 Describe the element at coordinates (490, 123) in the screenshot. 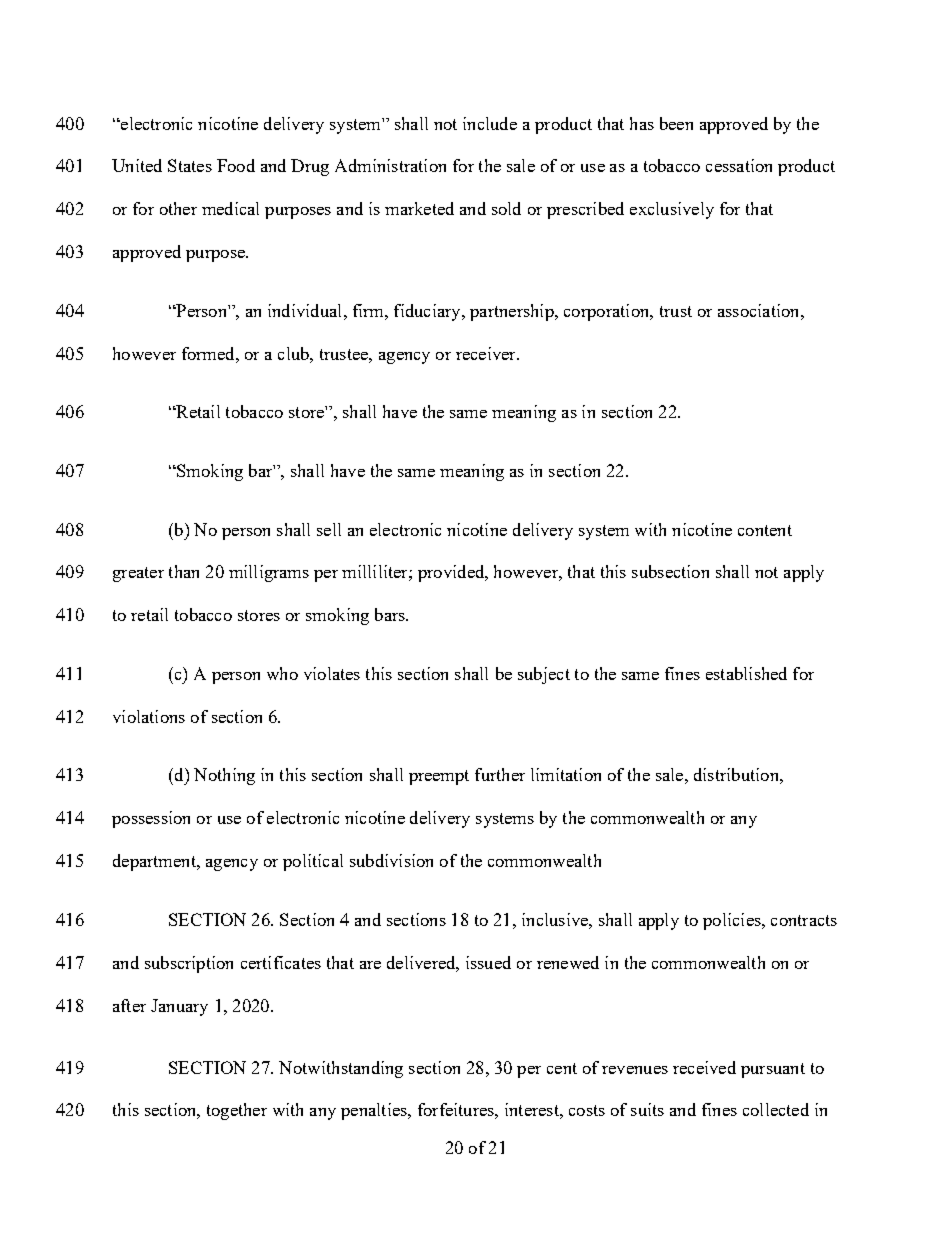

I see `include` at that location.
